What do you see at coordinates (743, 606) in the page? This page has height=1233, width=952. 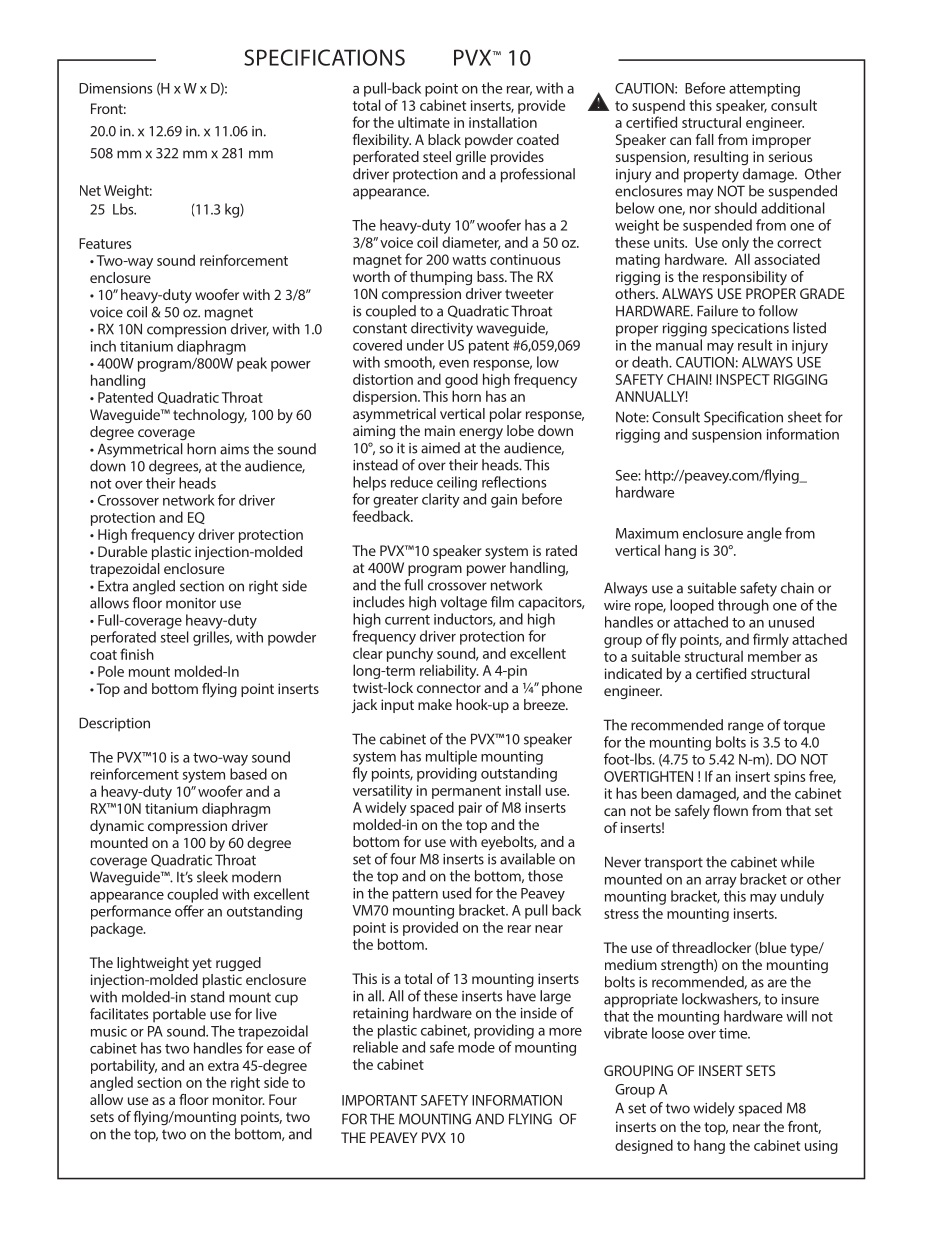 I see `through` at bounding box center [743, 606].
